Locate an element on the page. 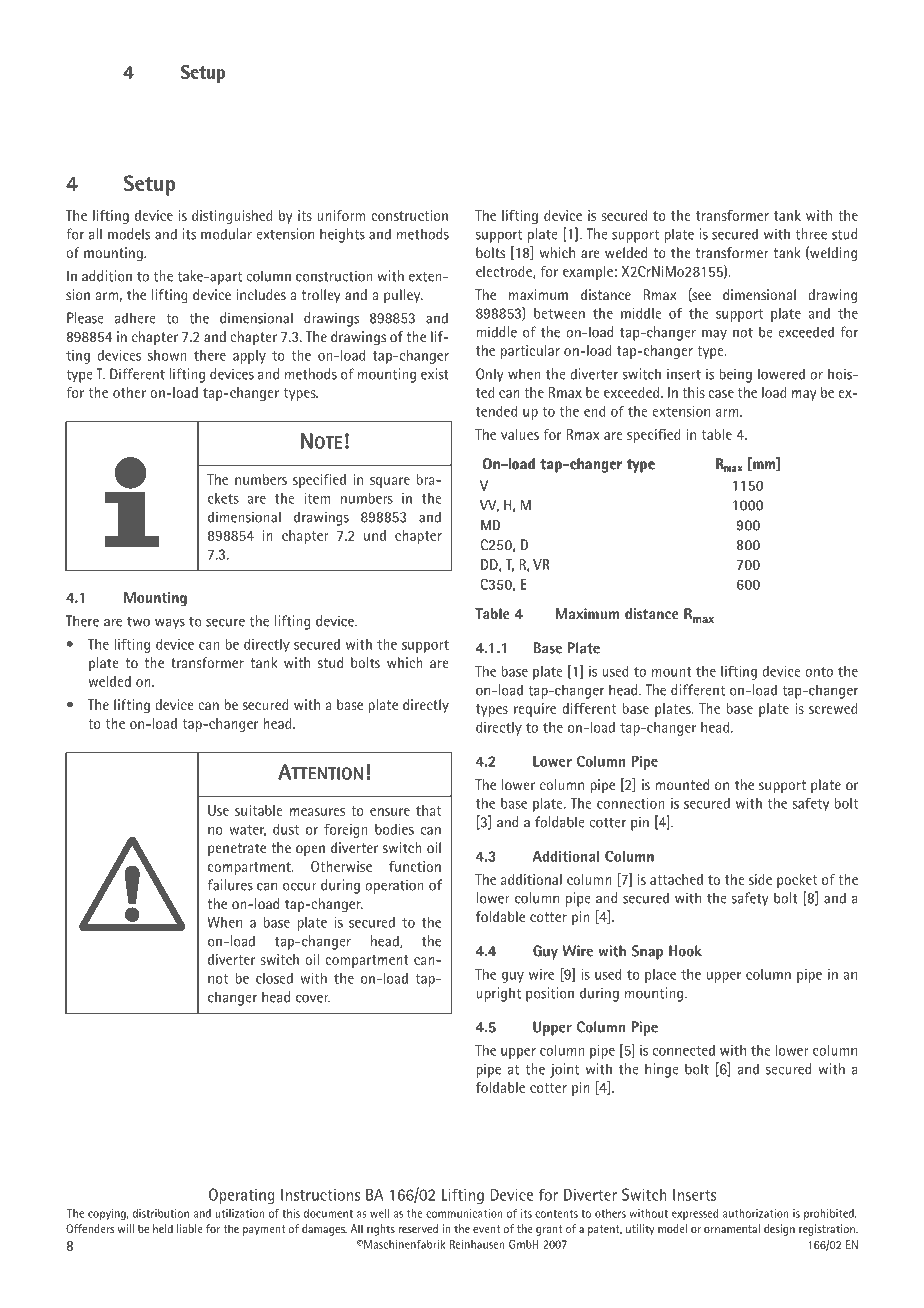 The height and width of the image is (1308, 924). pulley is located at coordinates (403, 296).
